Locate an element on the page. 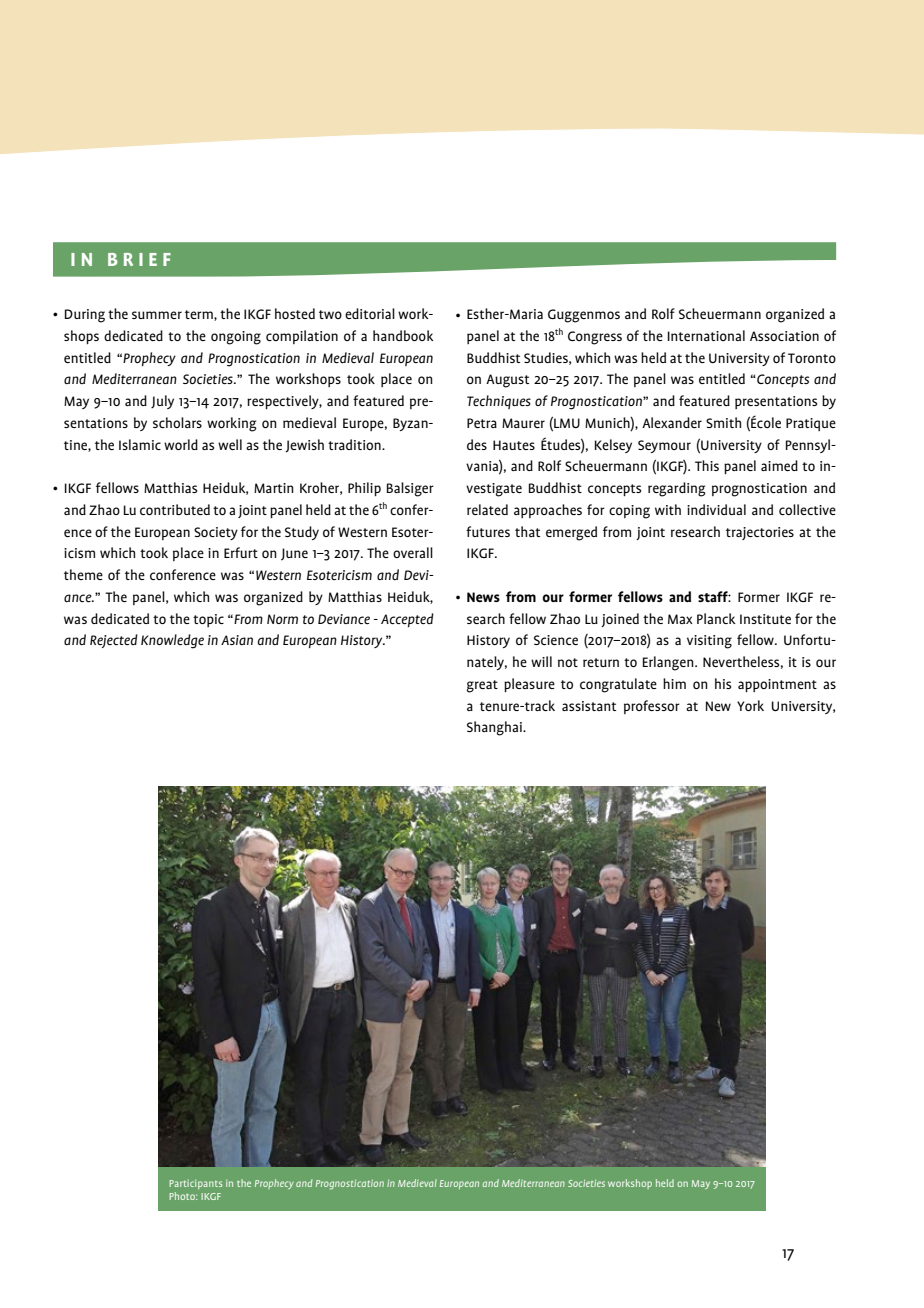  Photo is located at coordinates (183, 1196).
